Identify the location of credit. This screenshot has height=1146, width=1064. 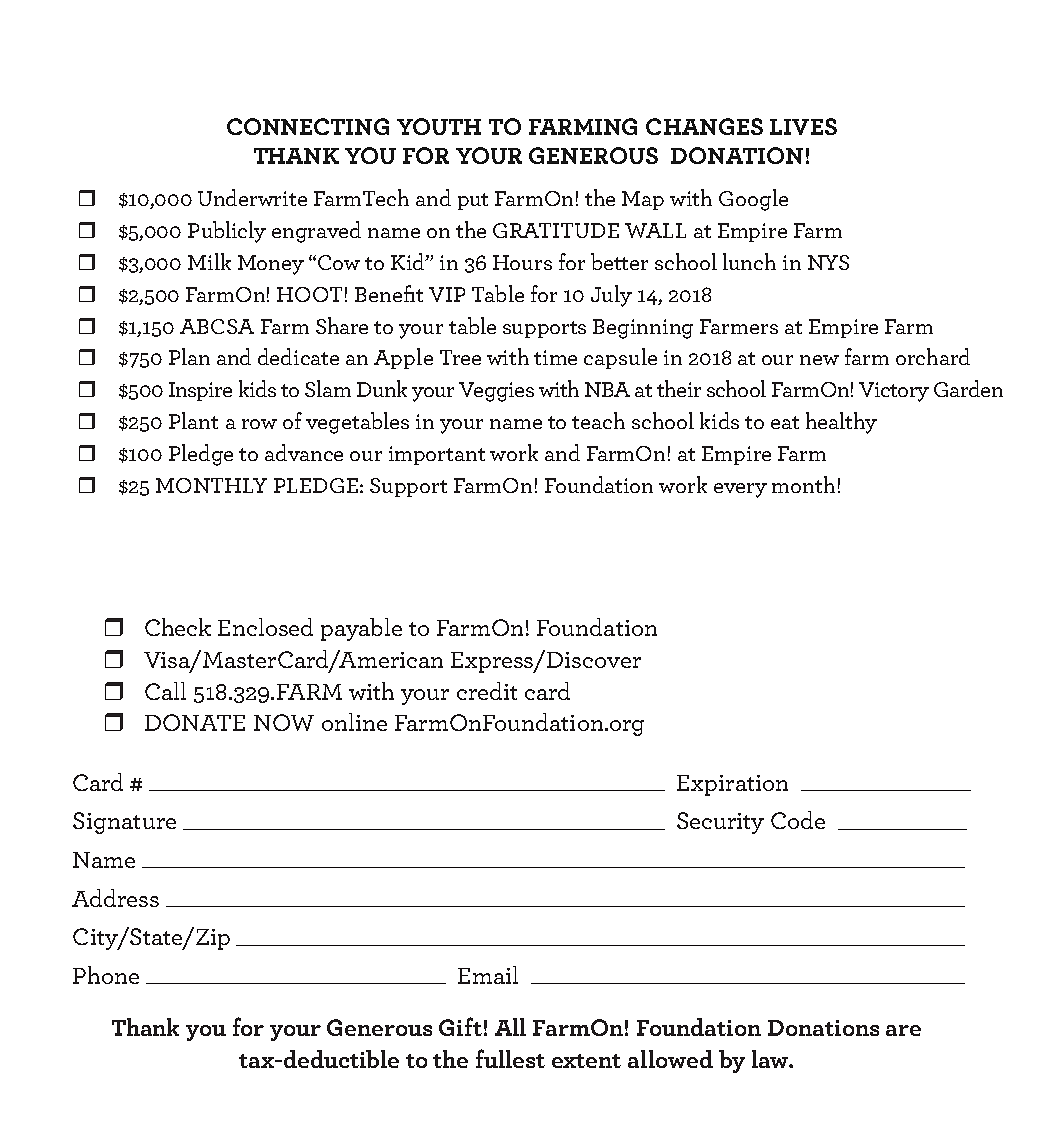
(487, 691).
